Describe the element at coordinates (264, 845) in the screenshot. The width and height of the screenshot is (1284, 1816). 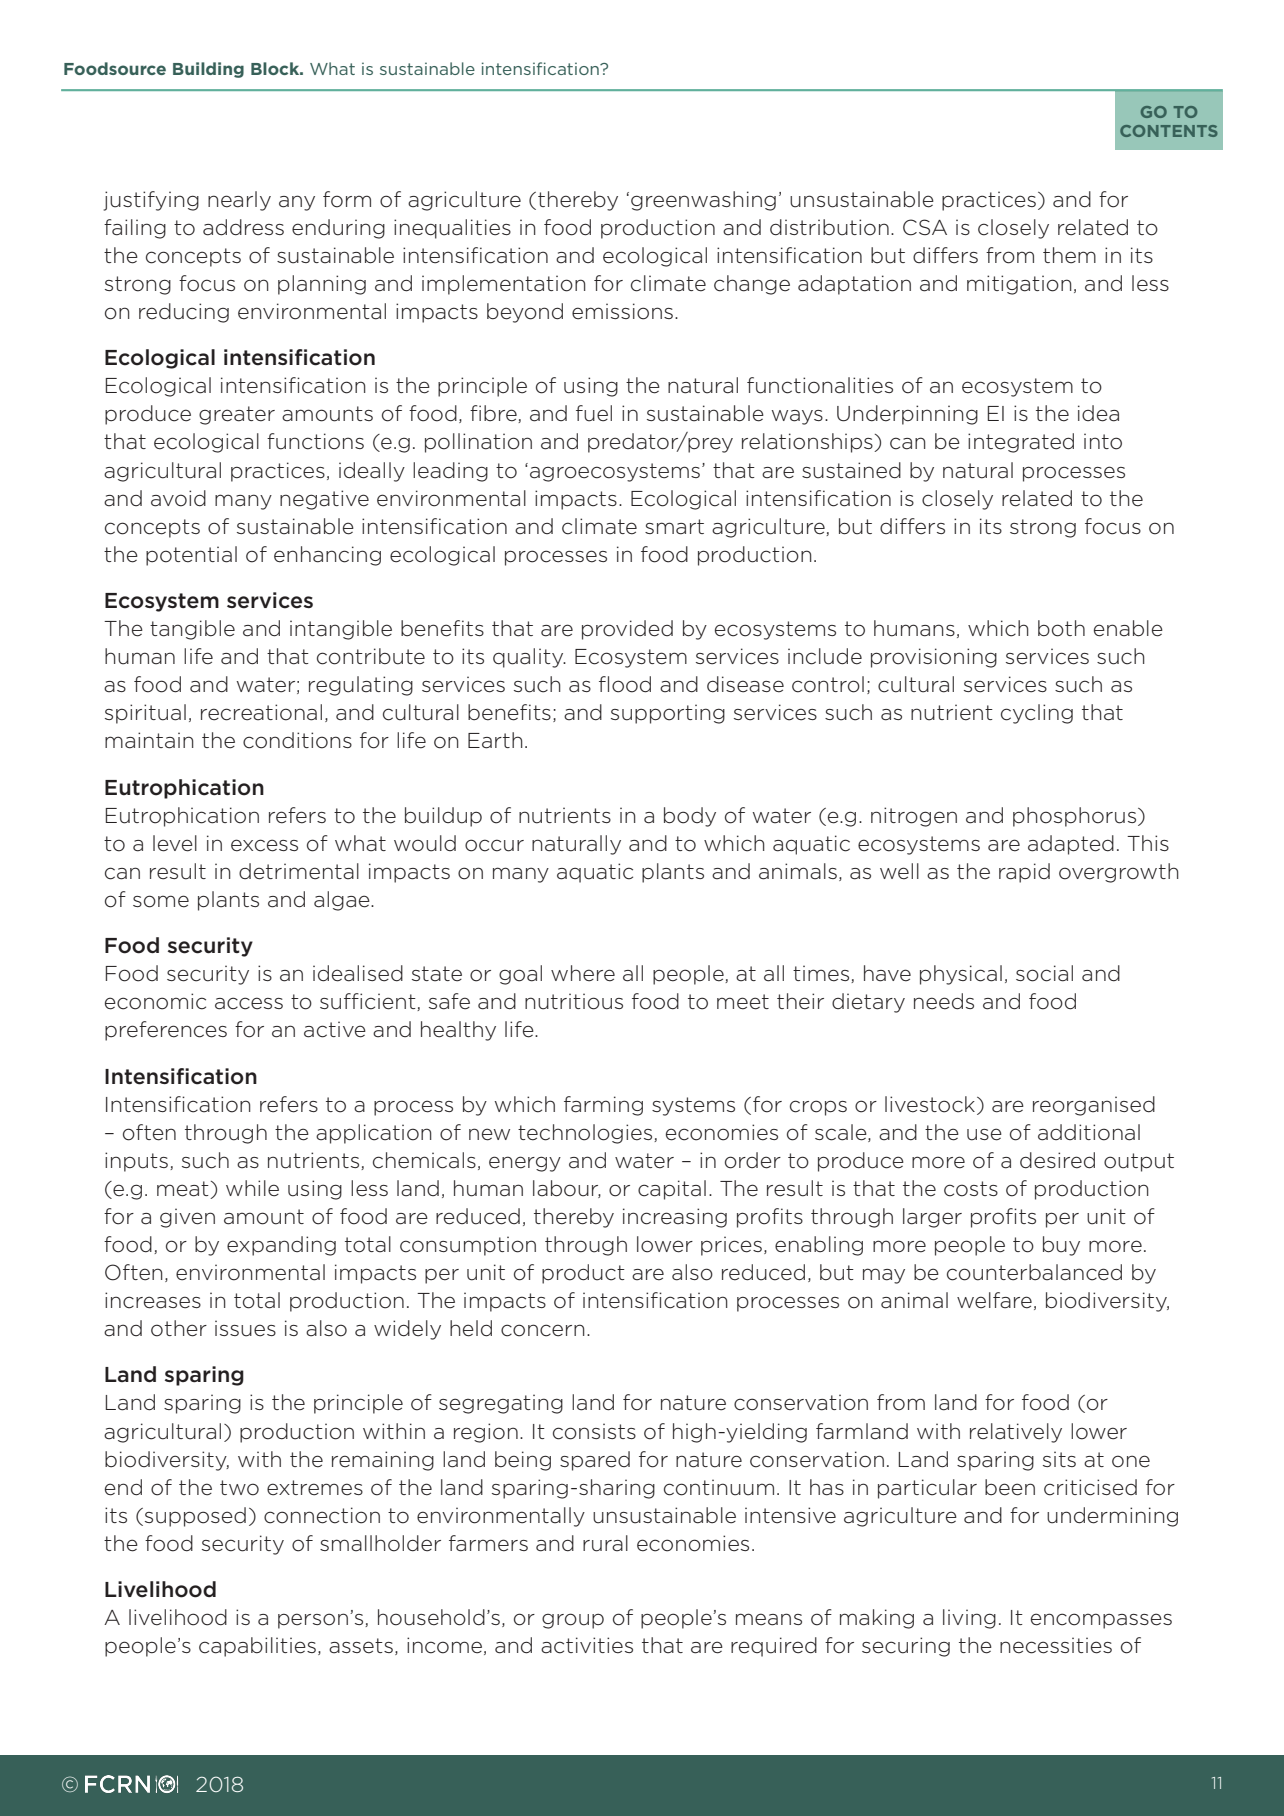
I see `excess` at that location.
